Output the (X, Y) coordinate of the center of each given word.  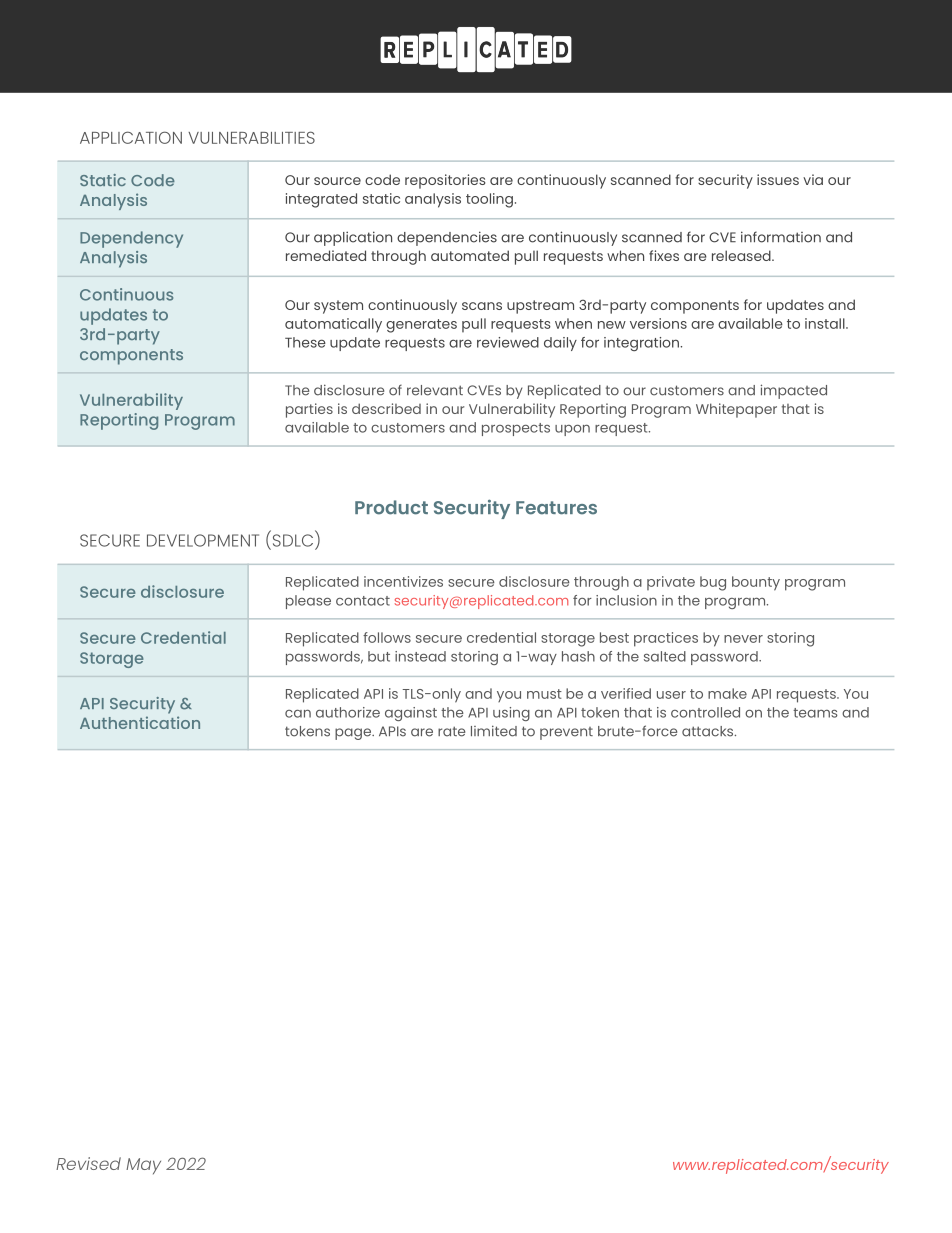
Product (391, 507)
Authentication (140, 722)
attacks (709, 731)
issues (778, 179)
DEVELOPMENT (203, 540)
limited (494, 731)
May (143, 1166)
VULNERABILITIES (251, 137)
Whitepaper (736, 410)
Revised (88, 1163)
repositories (445, 181)
